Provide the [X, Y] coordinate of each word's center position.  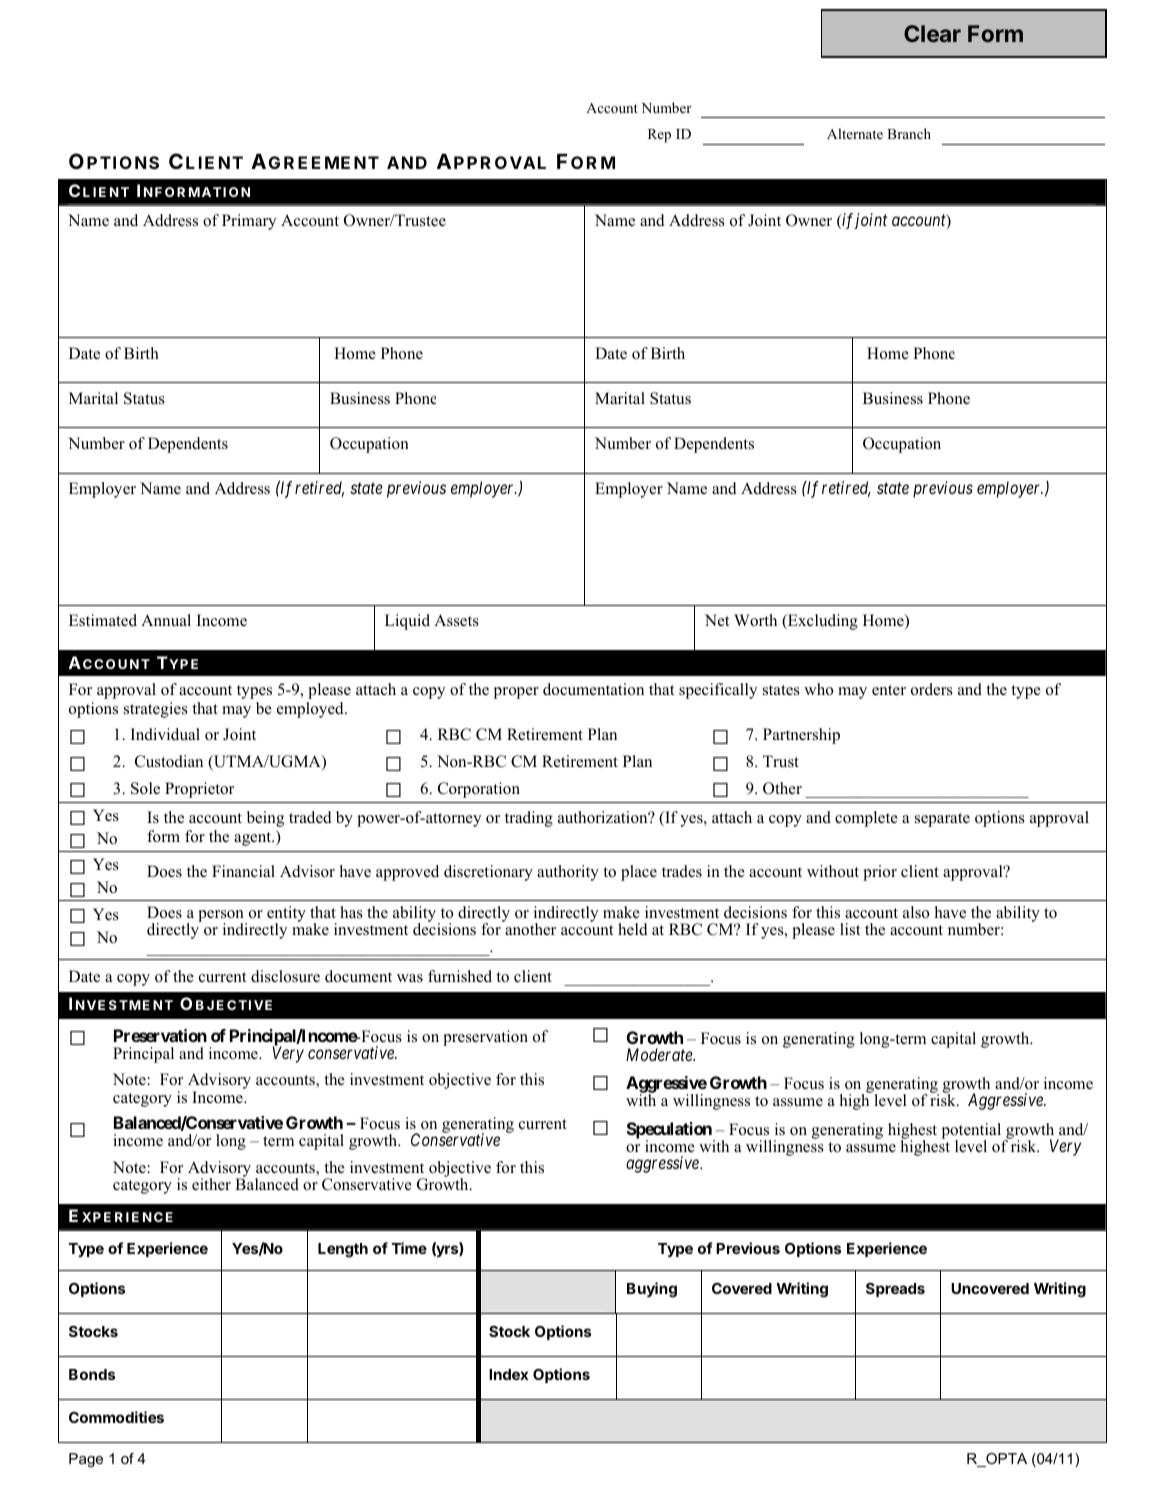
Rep [659, 136]
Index [508, 1374]
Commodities [116, 1417]
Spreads [895, 1290]
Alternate [855, 133]
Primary [249, 222]
